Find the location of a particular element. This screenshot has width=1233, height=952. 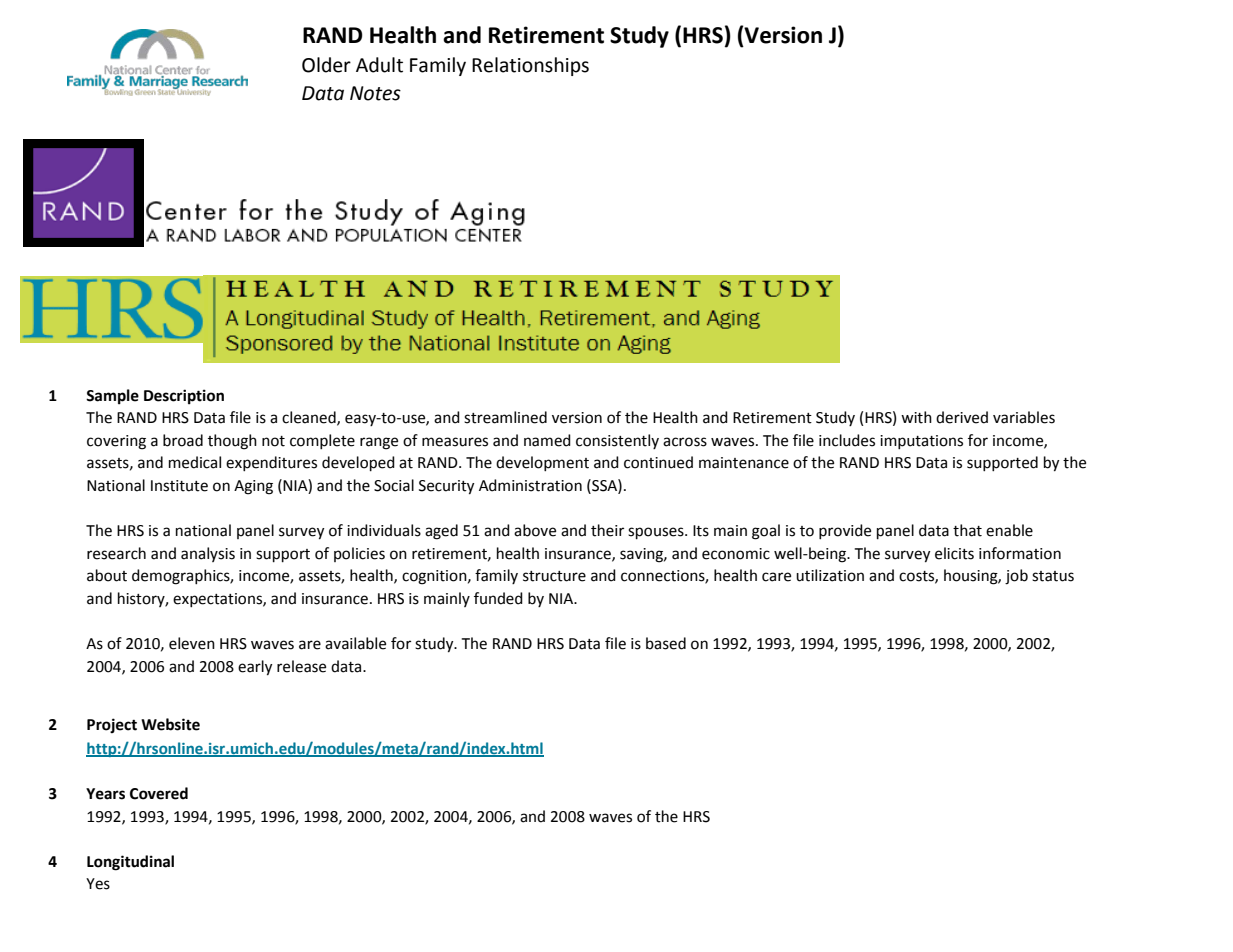

imputations is located at coordinates (921, 442).
